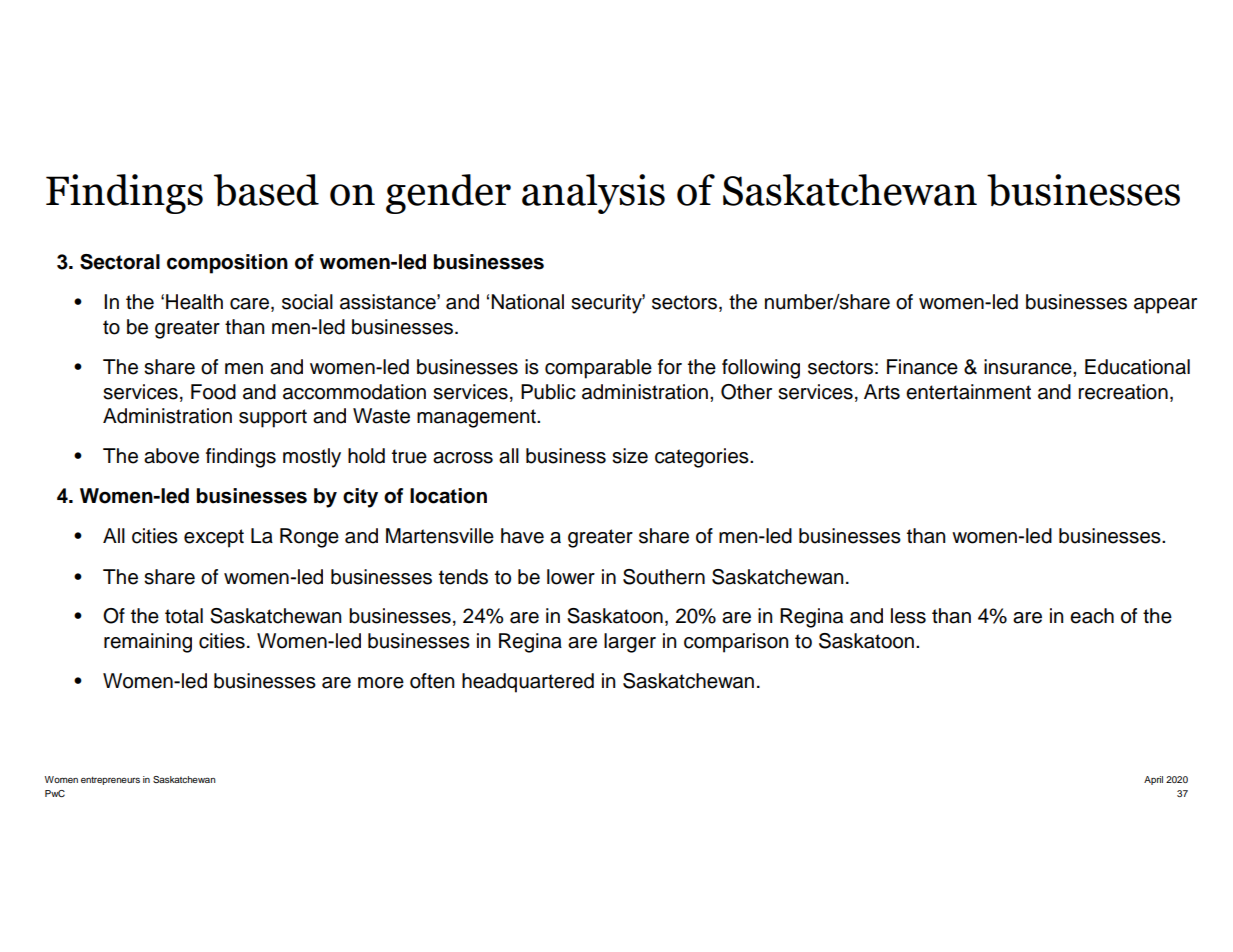 The image size is (1233, 952). Describe the element at coordinates (266, 190) in the page. I see `based` at that location.
